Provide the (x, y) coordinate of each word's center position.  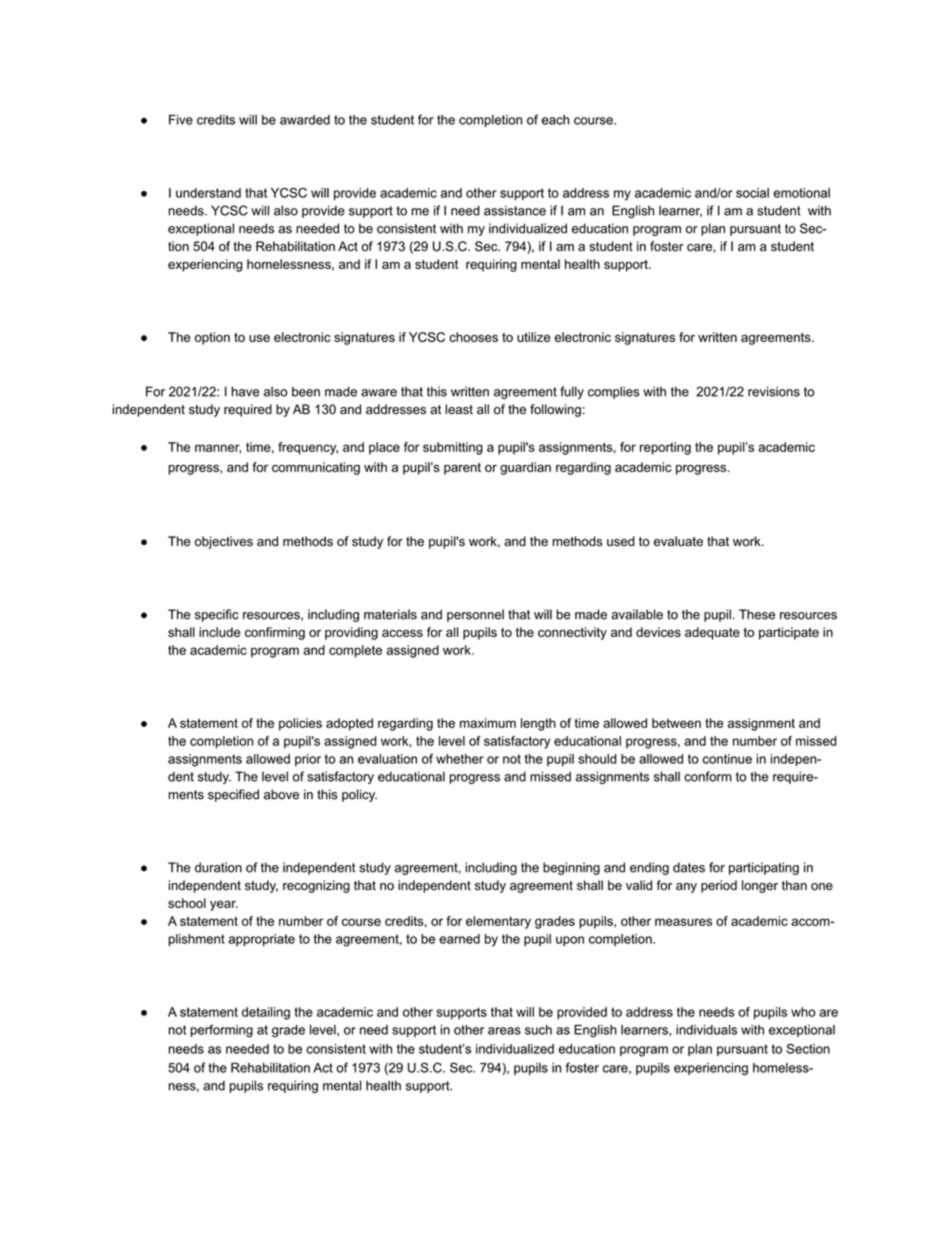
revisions (774, 391)
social (752, 193)
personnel (475, 615)
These (757, 614)
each (555, 120)
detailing (266, 1013)
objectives (224, 542)
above (281, 794)
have (246, 391)
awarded (305, 120)
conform (708, 776)
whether (460, 759)
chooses (473, 337)
